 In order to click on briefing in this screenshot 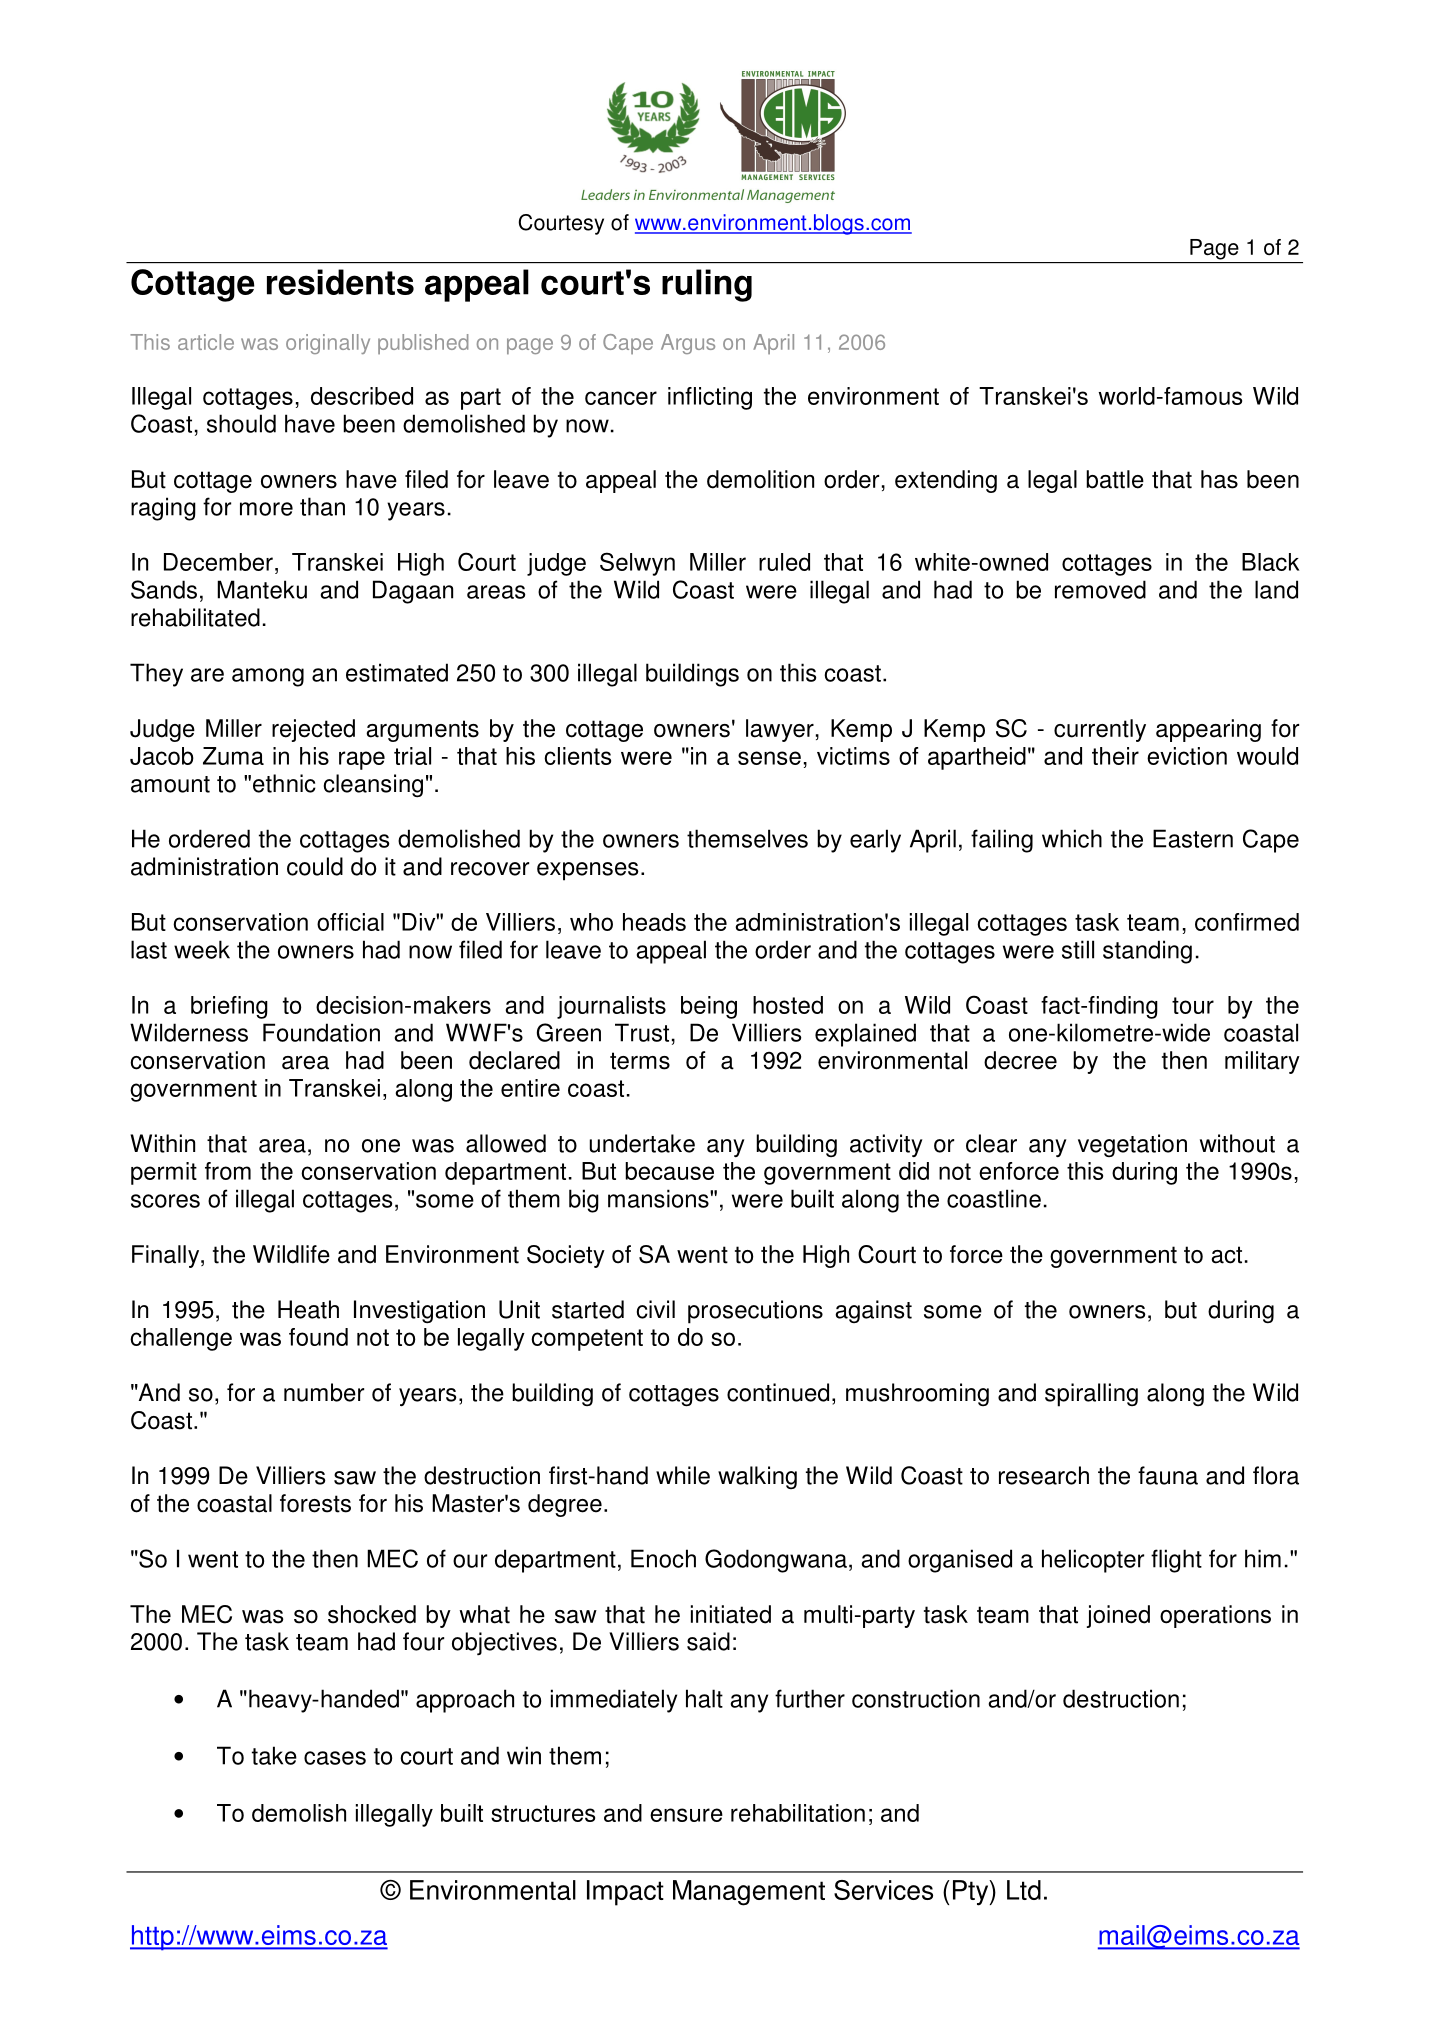, I will do `click(229, 1007)`.
